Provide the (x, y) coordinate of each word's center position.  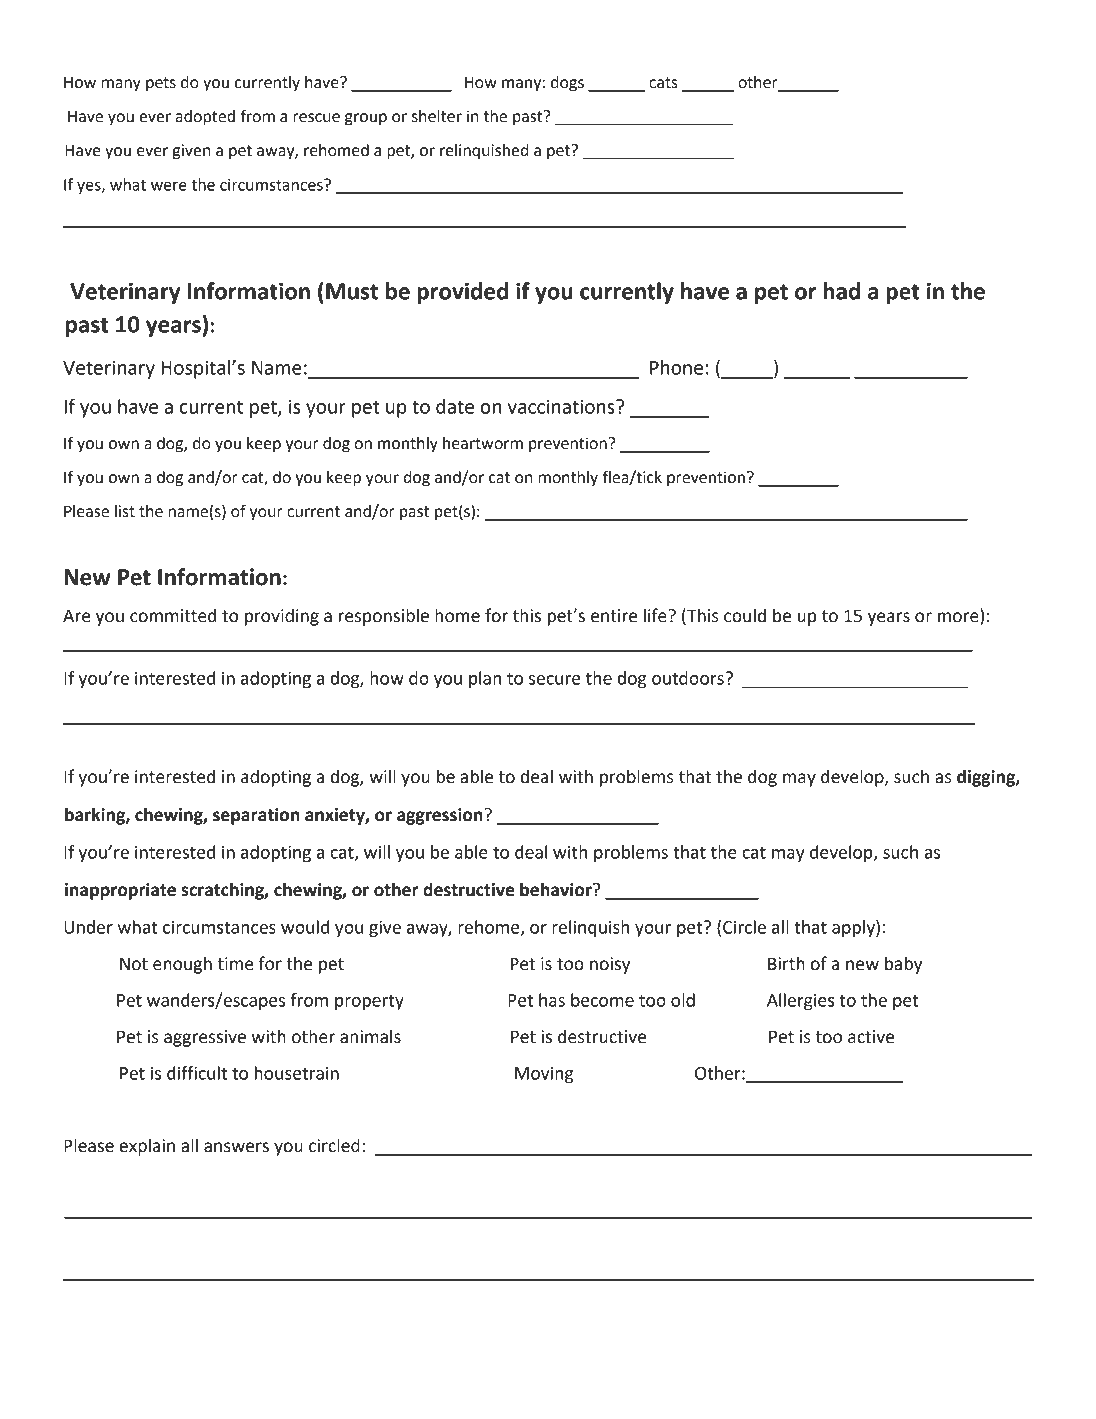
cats (663, 83)
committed (173, 615)
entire (614, 616)
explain (147, 1147)
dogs (567, 84)
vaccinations (562, 406)
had (841, 291)
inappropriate (120, 891)
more (959, 618)
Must (352, 291)
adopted (205, 118)
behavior (557, 889)
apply (854, 928)
